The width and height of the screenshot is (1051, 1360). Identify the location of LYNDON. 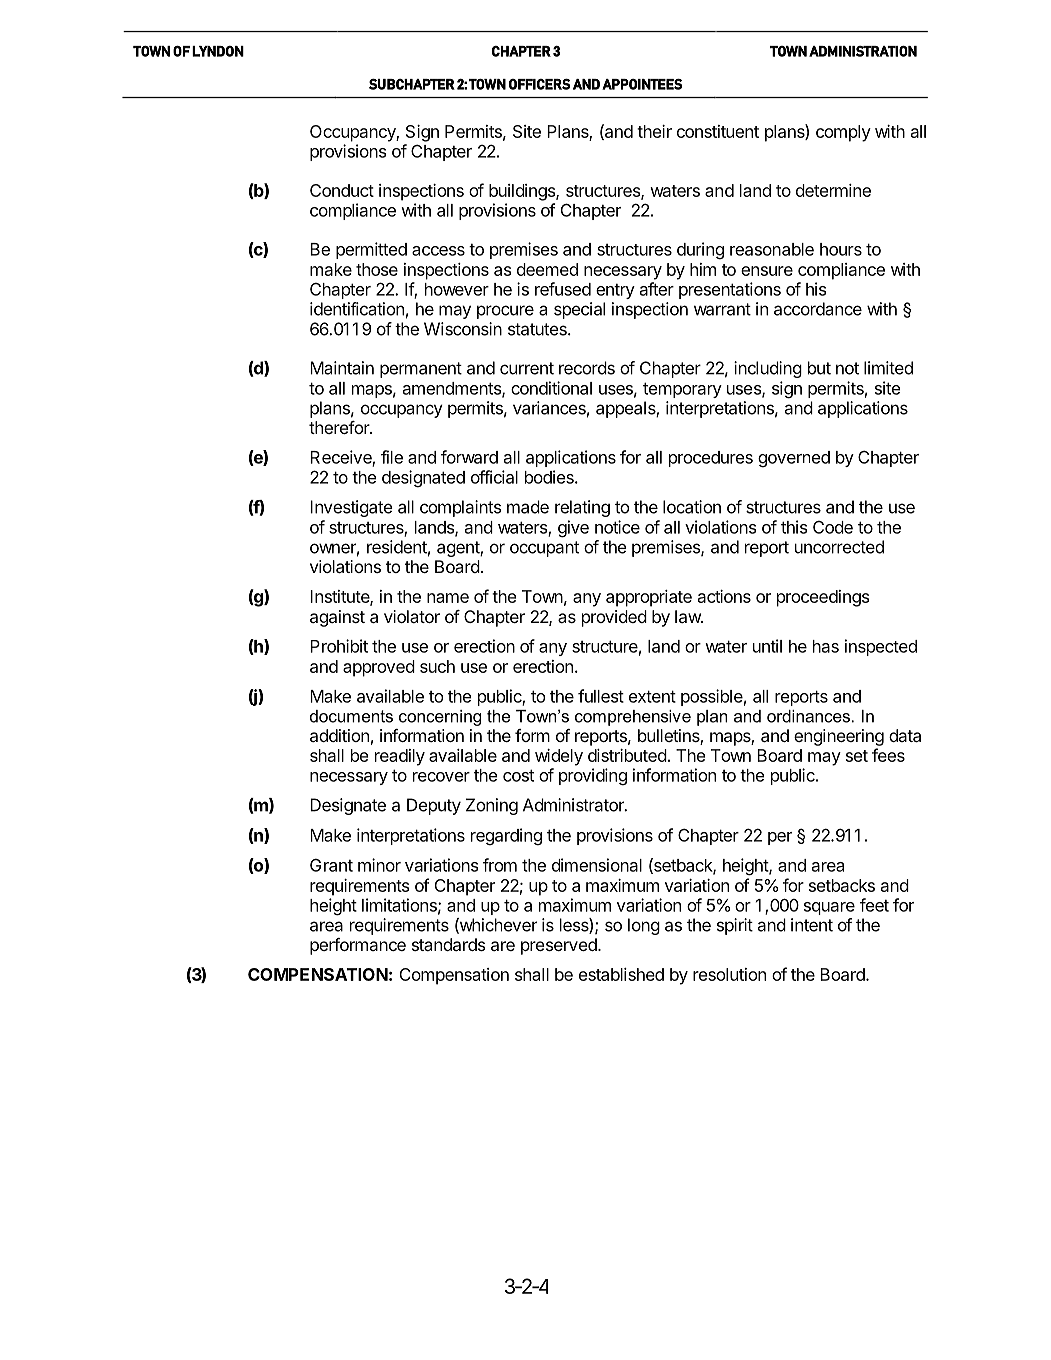
(218, 51).
